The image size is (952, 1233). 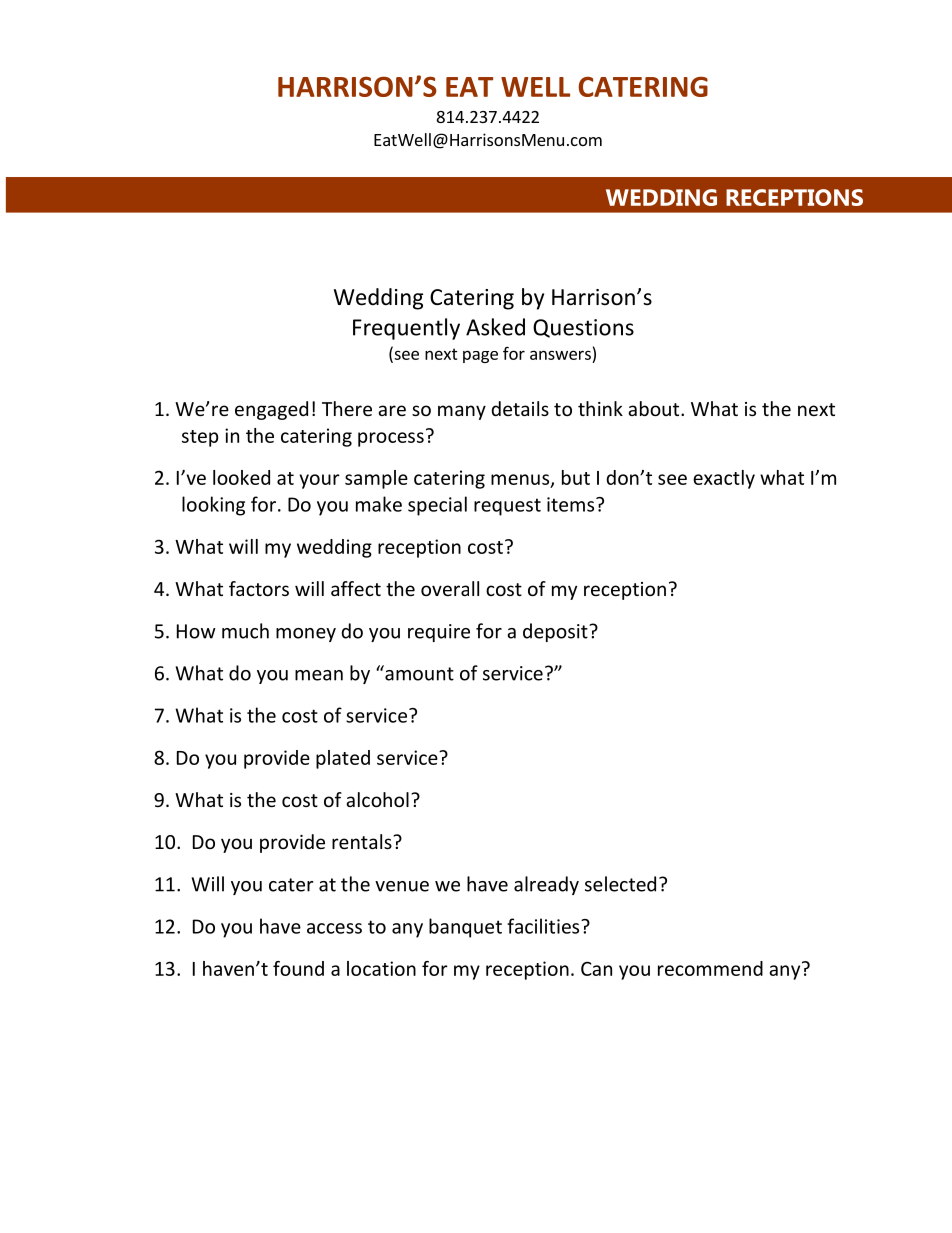 I want to click on items, so click(x=572, y=504).
